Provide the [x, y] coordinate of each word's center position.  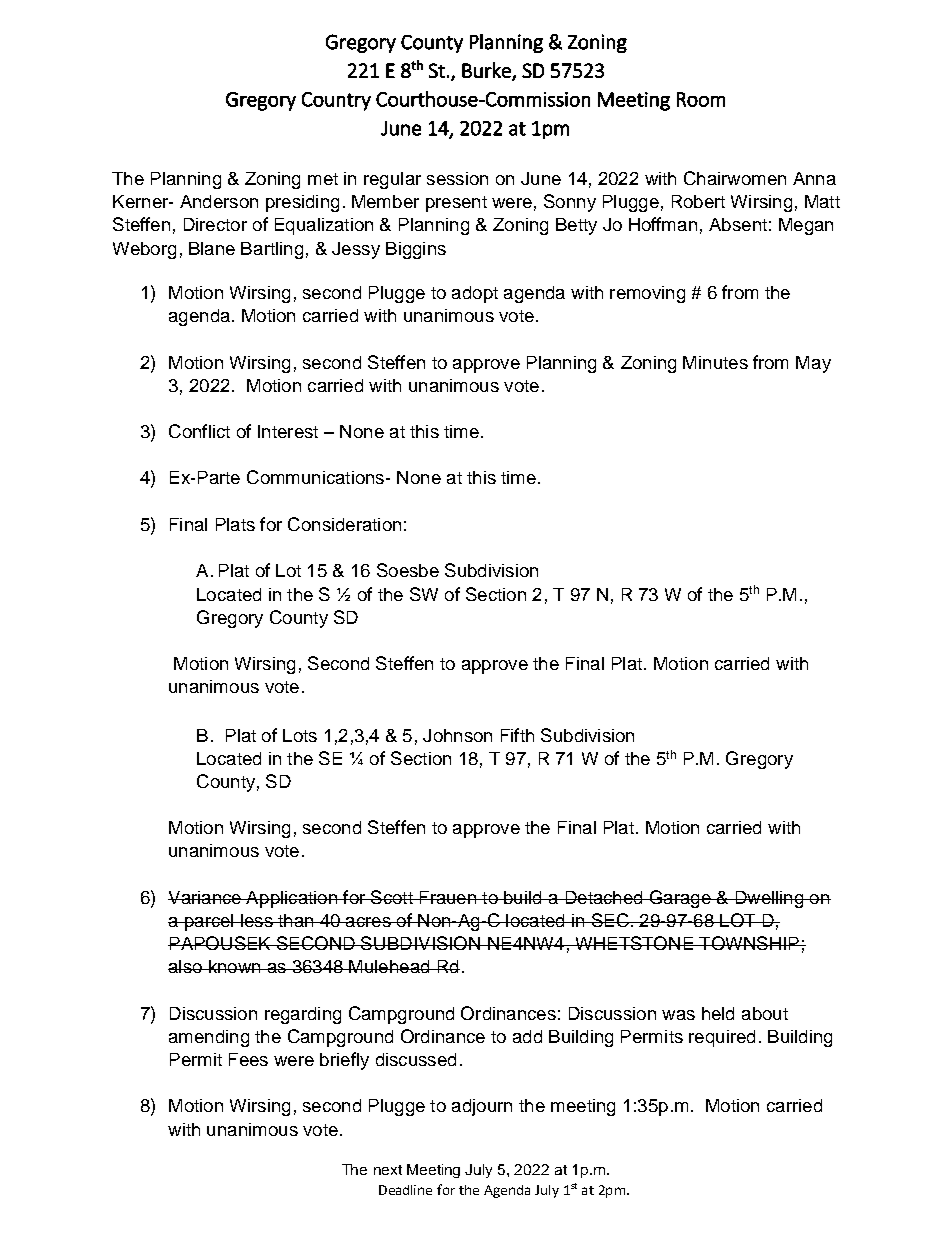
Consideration [344, 524]
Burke [487, 71]
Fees [248, 1059]
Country [336, 101]
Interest [288, 431]
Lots [300, 735]
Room [701, 99]
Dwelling [769, 899]
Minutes [715, 362]
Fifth [517, 735]
